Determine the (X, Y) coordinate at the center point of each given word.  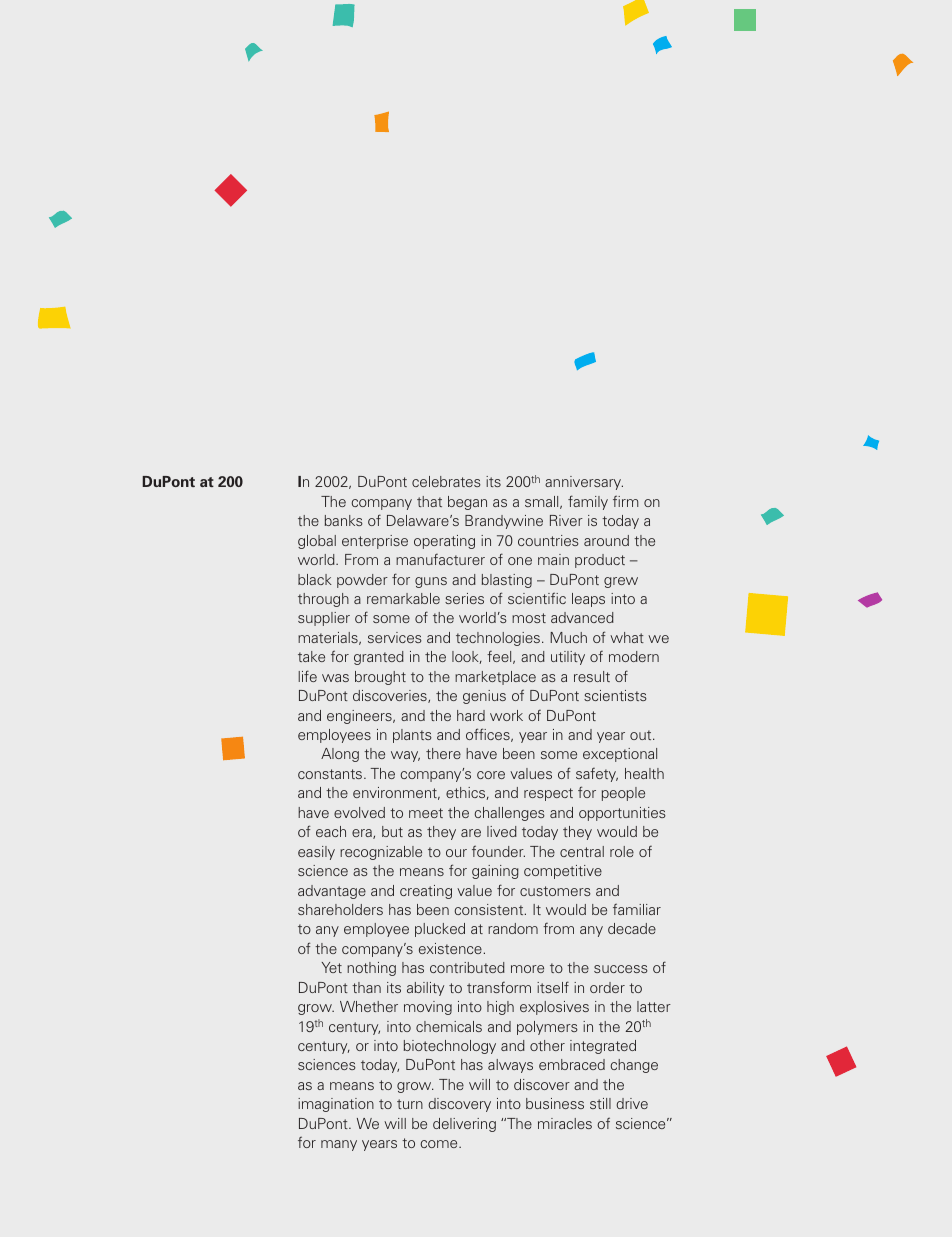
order (607, 987)
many (339, 1145)
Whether (369, 1006)
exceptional (620, 755)
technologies (499, 639)
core (491, 775)
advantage (332, 892)
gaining (495, 872)
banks (344, 520)
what (627, 637)
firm (625, 501)
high (500, 1008)
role (622, 851)
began (467, 503)
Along (340, 755)
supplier (324, 619)
